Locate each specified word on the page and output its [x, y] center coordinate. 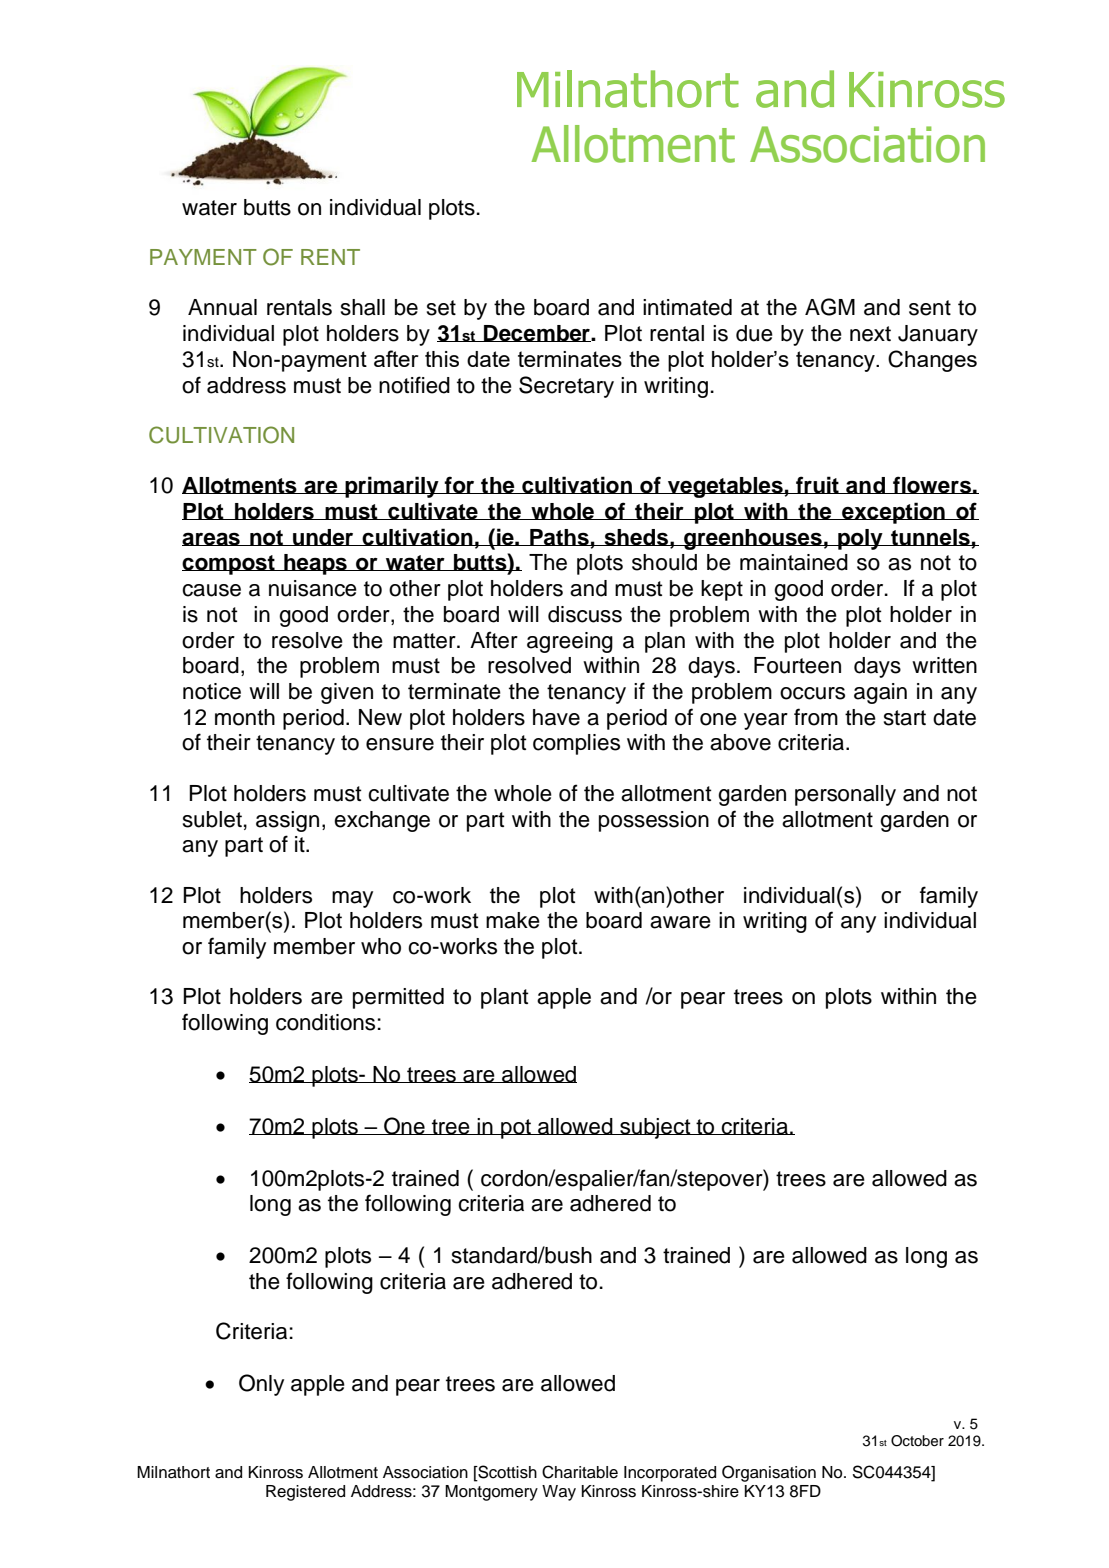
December [537, 333]
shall [363, 307]
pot [516, 1129]
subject [655, 1128]
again [880, 693]
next [870, 334]
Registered [305, 1493]
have [556, 717]
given [347, 693]
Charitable [580, 1472]
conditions [325, 1022]
